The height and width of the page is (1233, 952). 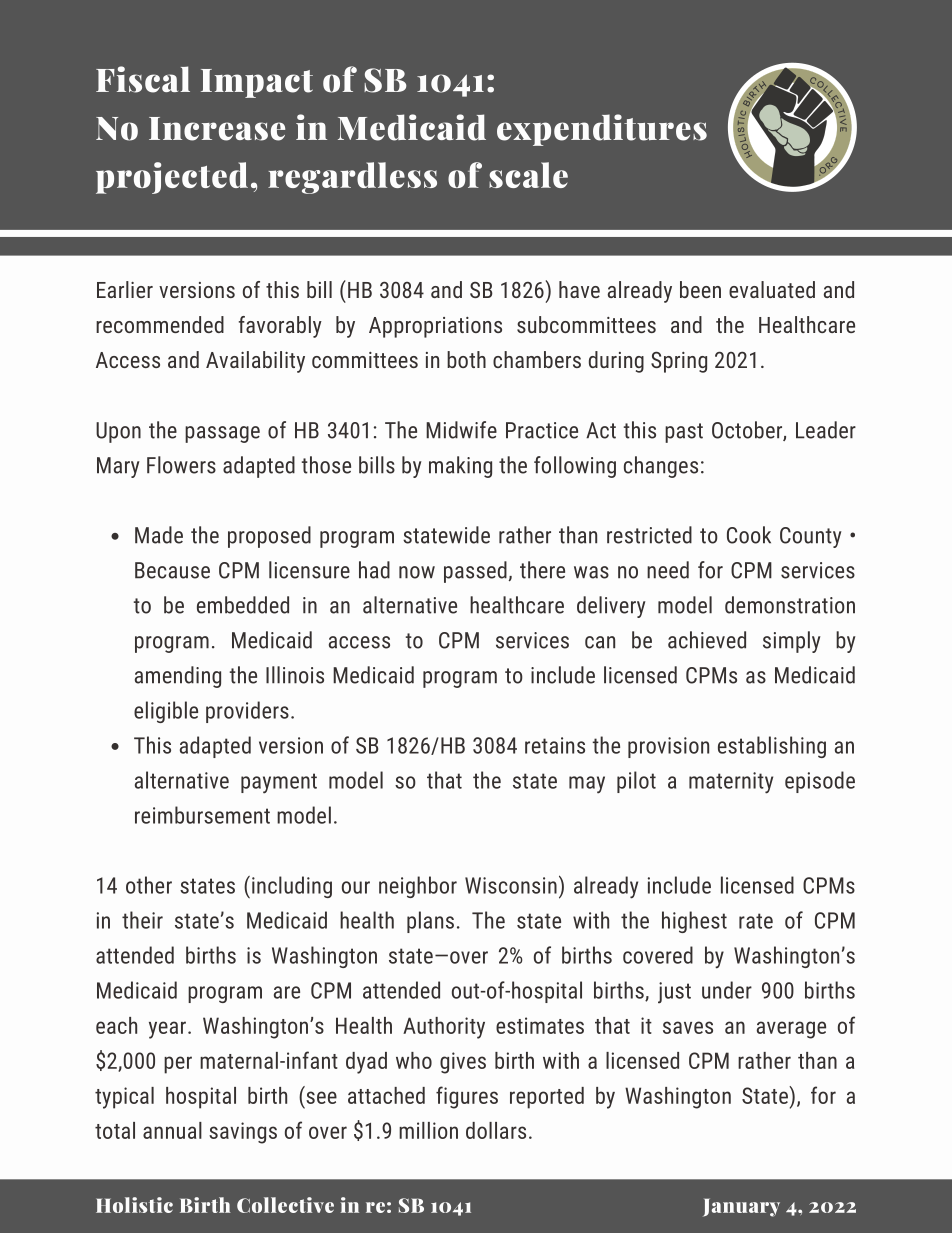 I want to click on plans, so click(x=430, y=922).
